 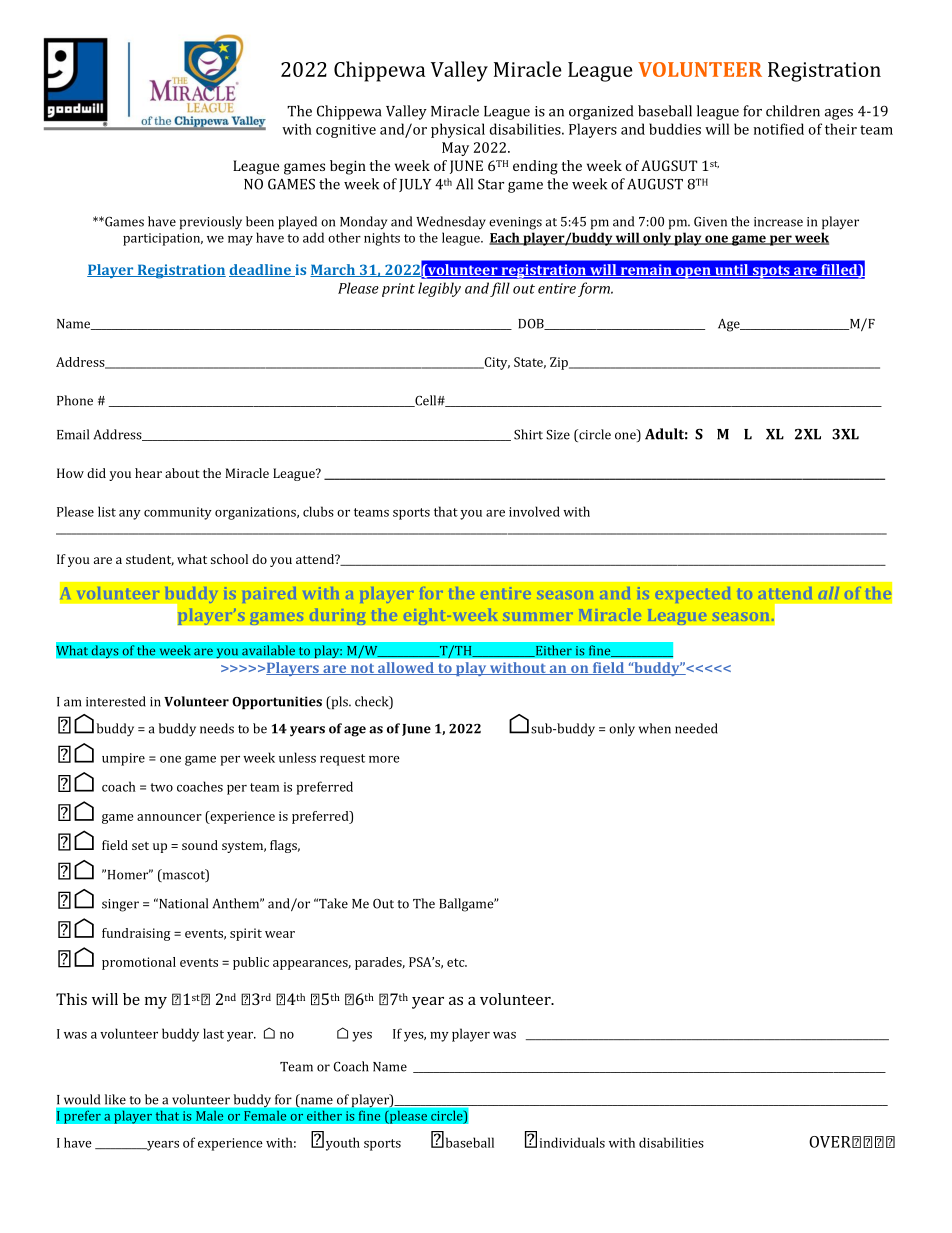 I want to click on increase, so click(x=778, y=222).
